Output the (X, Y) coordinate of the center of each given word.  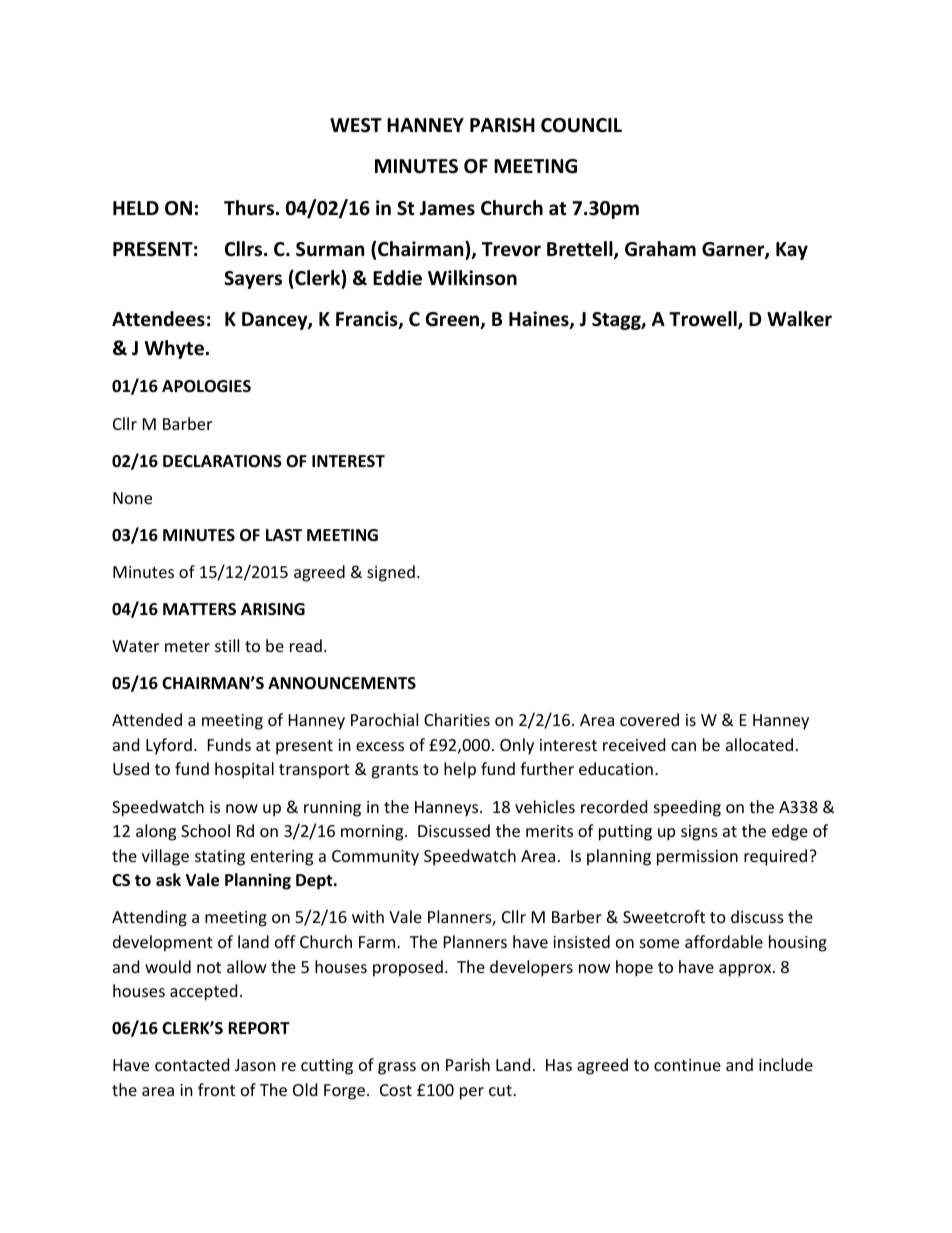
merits (549, 831)
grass (397, 1068)
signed (391, 573)
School (205, 830)
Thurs (250, 208)
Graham (660, 249)
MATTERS (199, 609)
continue (687, 1065)
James (447, 208)
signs (699, 833)
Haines (540, 320)
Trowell (704, 320)
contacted (192, 1064)
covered (649, 719)
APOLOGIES (206, 386)
